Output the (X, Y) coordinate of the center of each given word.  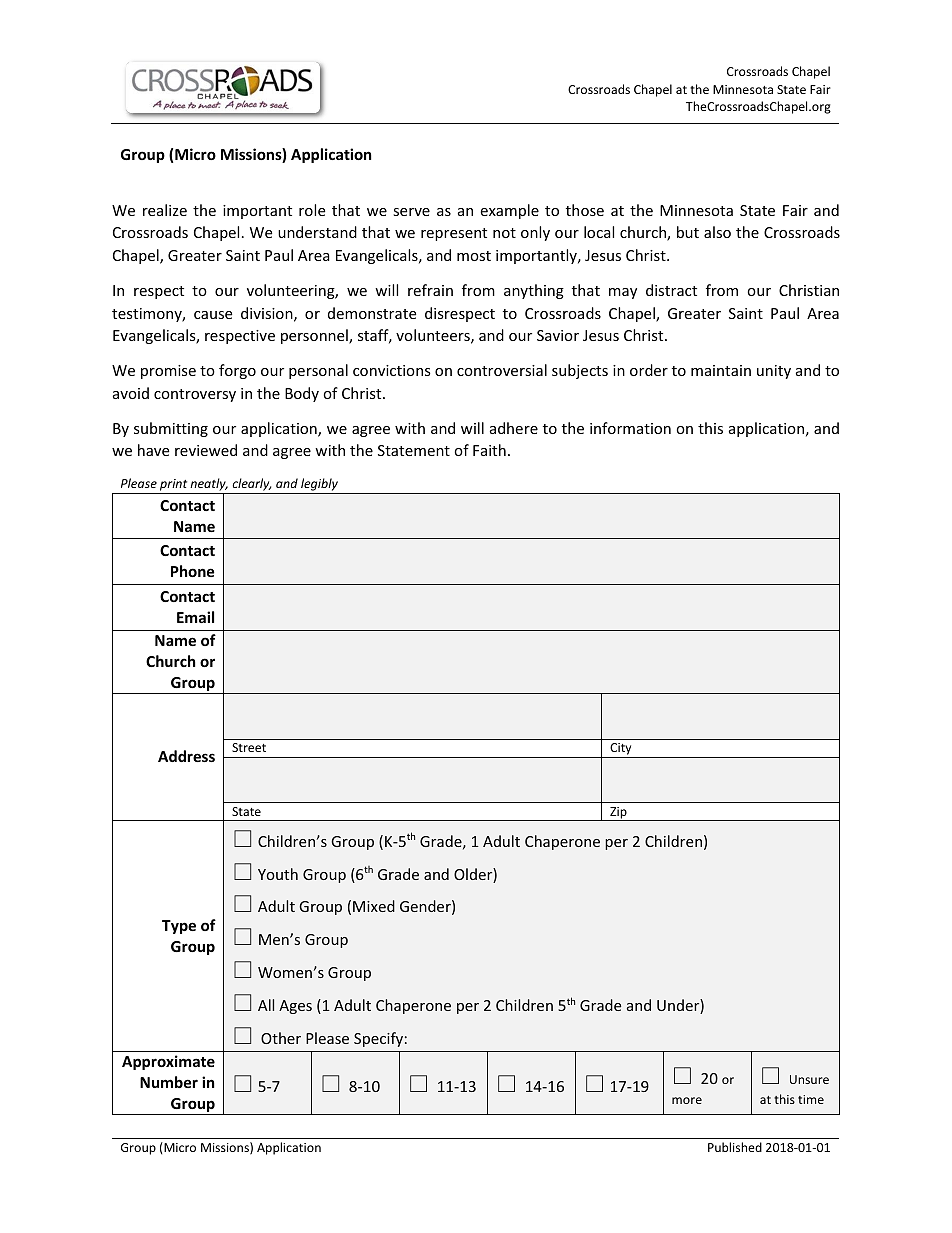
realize (165, 210)
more (687, 1100)
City (621, 750)
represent (454, 234)
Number (169, 1082)
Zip (618, 814)
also (717, 232)
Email (195, 617)
